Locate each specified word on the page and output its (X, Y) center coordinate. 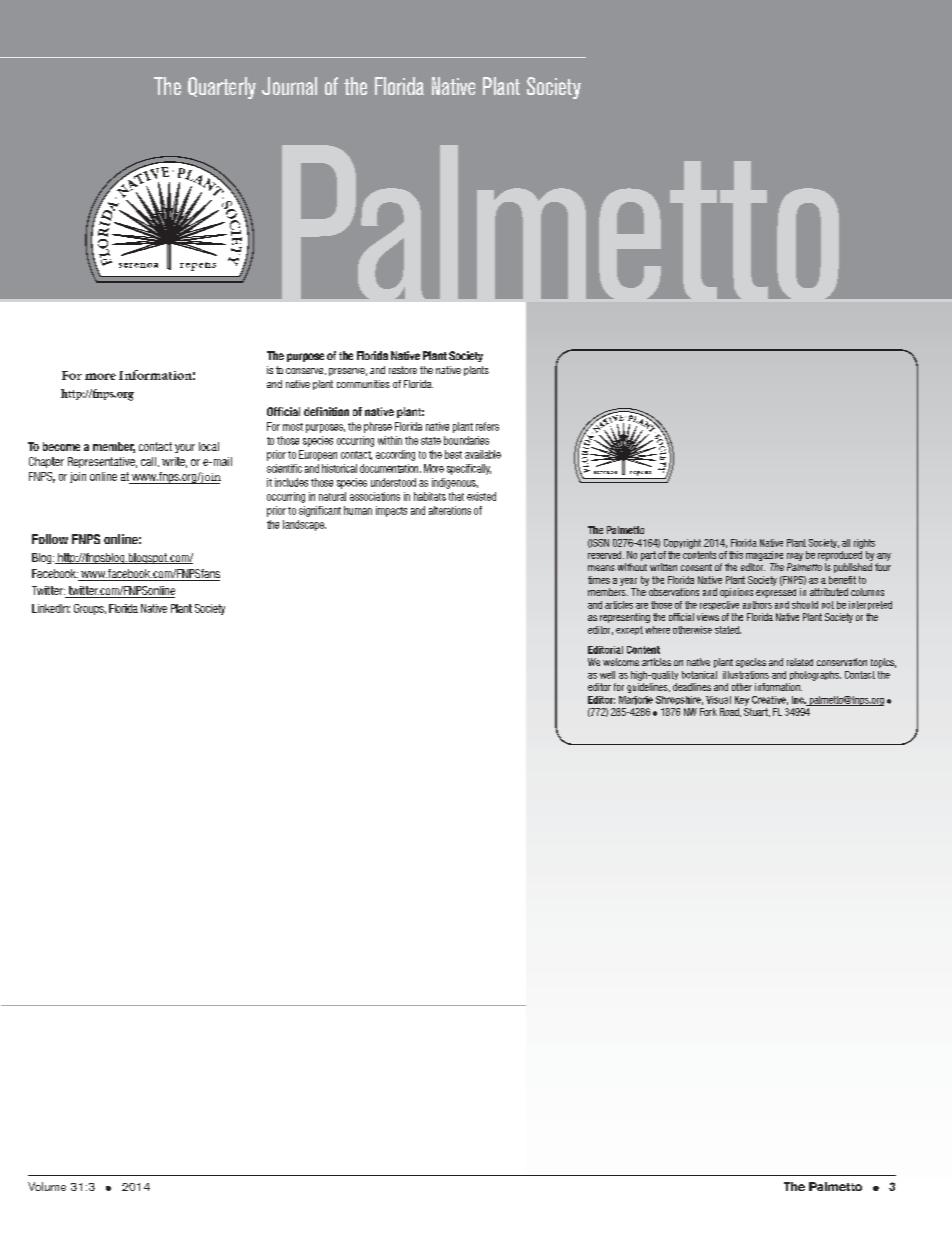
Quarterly (222, 88)
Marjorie (636, 700)
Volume (47, 1186)
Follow (50, 539)
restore (403, 370)
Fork (708, 712)
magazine (764, 556)
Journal (289, 86)
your (185, 448)
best (453, 454)
